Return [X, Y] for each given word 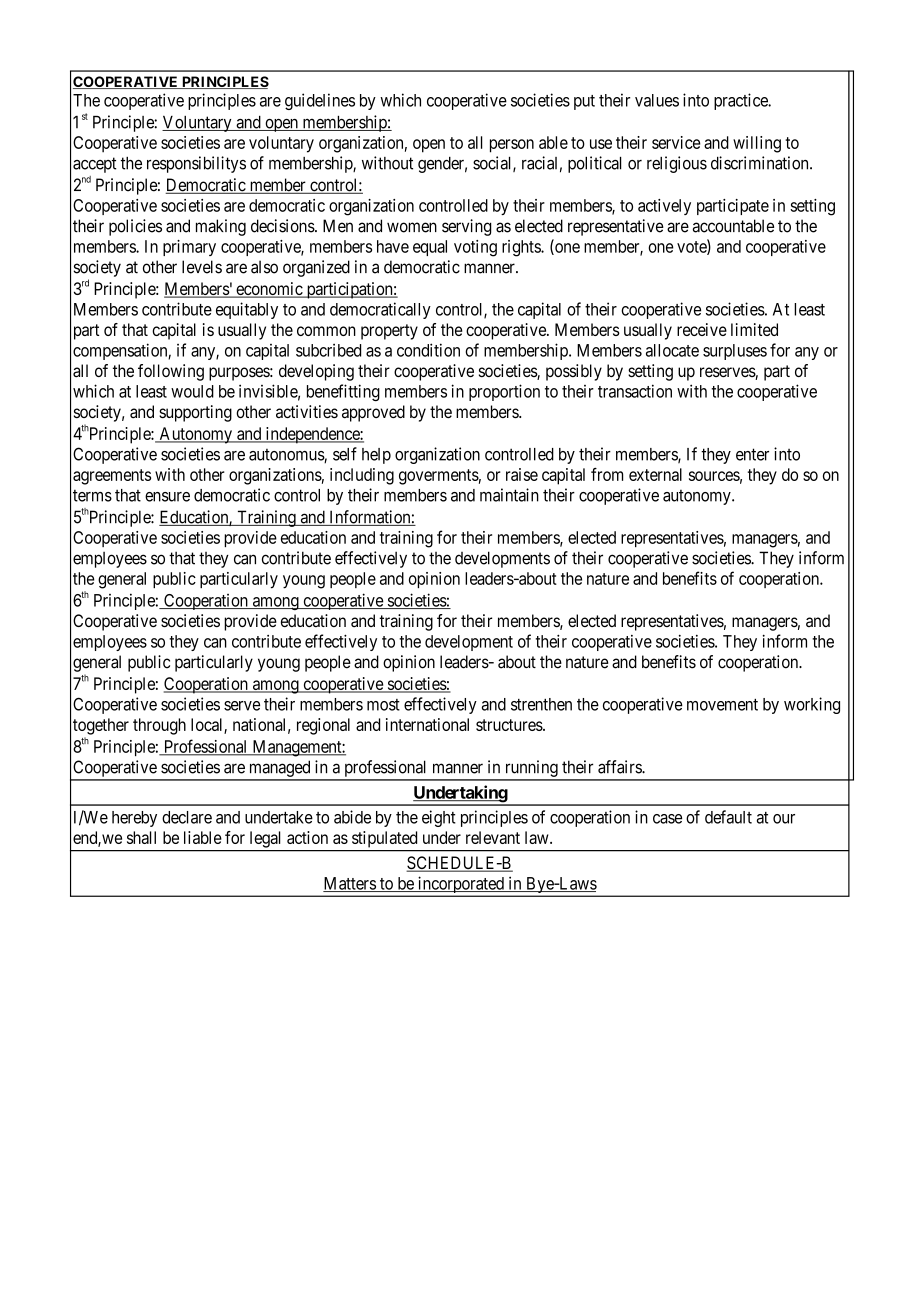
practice [742, 101]
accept [95, 165]
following [171, 372]
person [512, 146]
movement [722, 705]
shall [141, 837]
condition [428, 350]
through [159, 726]
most [383, 705]
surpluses [735, 352]
